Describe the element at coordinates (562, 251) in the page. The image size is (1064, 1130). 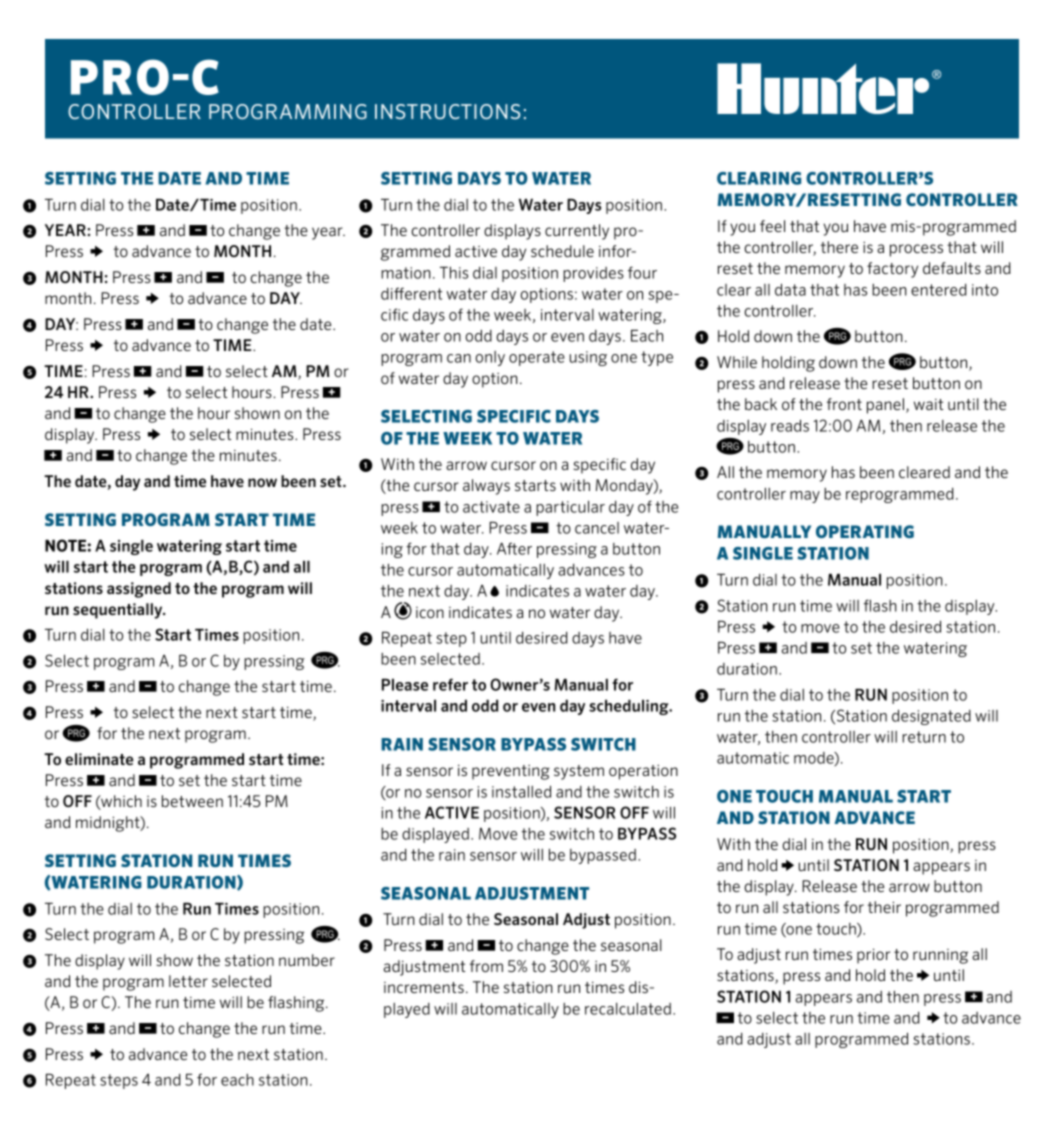
I see `schedule` at that location.
